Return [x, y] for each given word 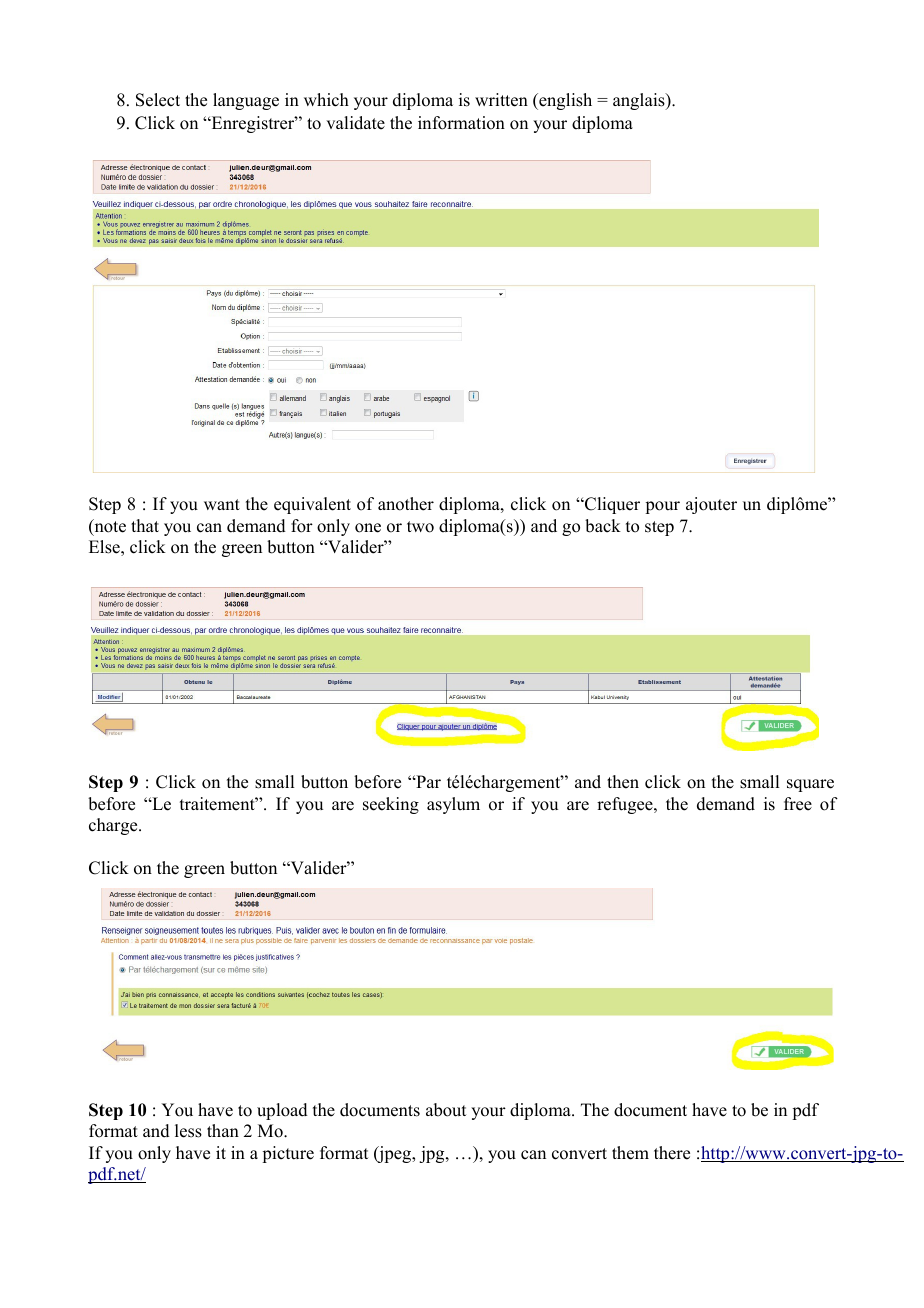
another [406, 504]
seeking [391, 805]
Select [158, 100]
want [222, 504]
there [672, 1153]
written [501, 100]
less [188, 1131]
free [798, 804]
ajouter [711, 505]
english [564, 101]
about [446, 1110]
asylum [453, 805]
